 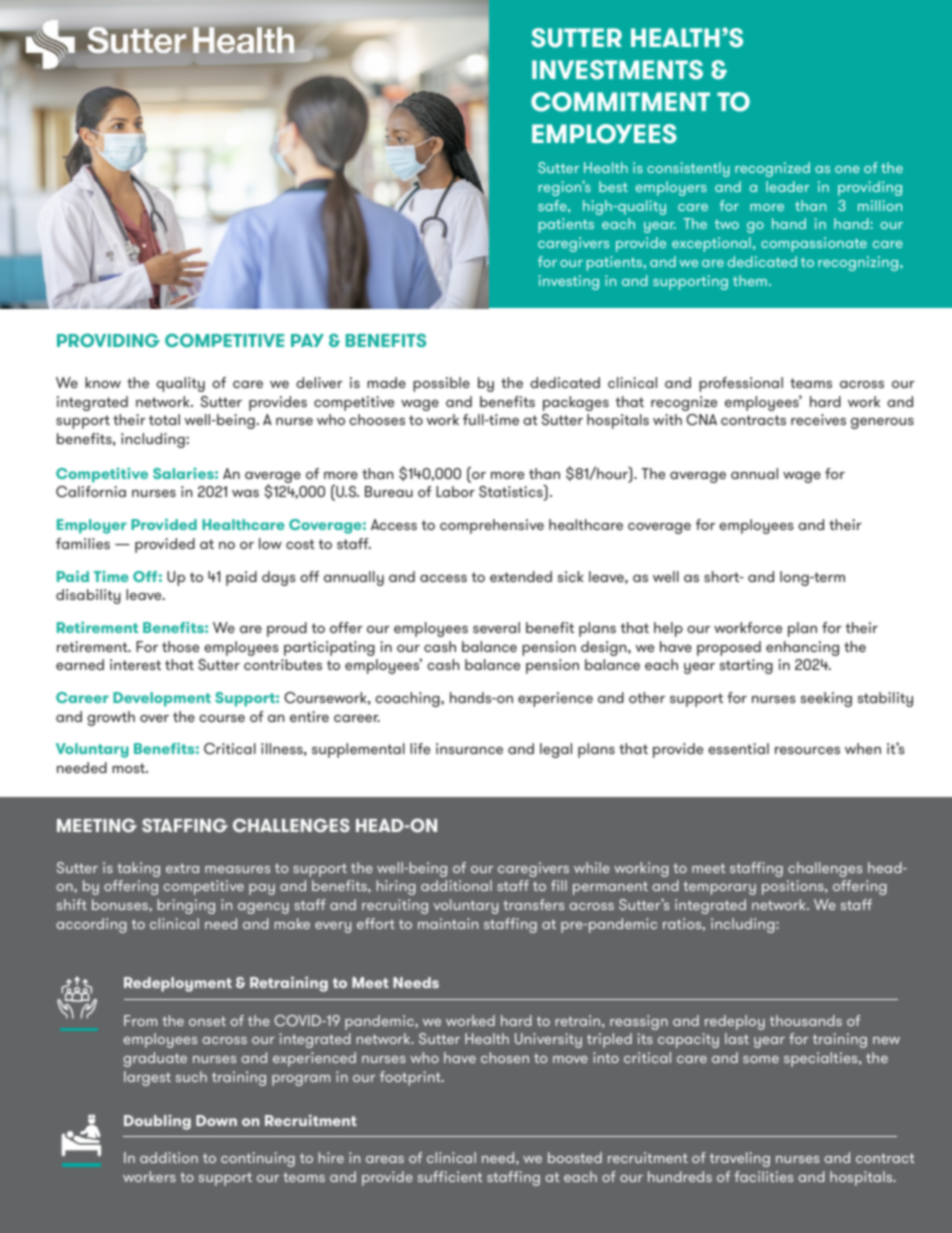 What do you see at coordinates (157, 1122) in the screenshot?
I see `Doubling` at bounding box center [157, 1122].
